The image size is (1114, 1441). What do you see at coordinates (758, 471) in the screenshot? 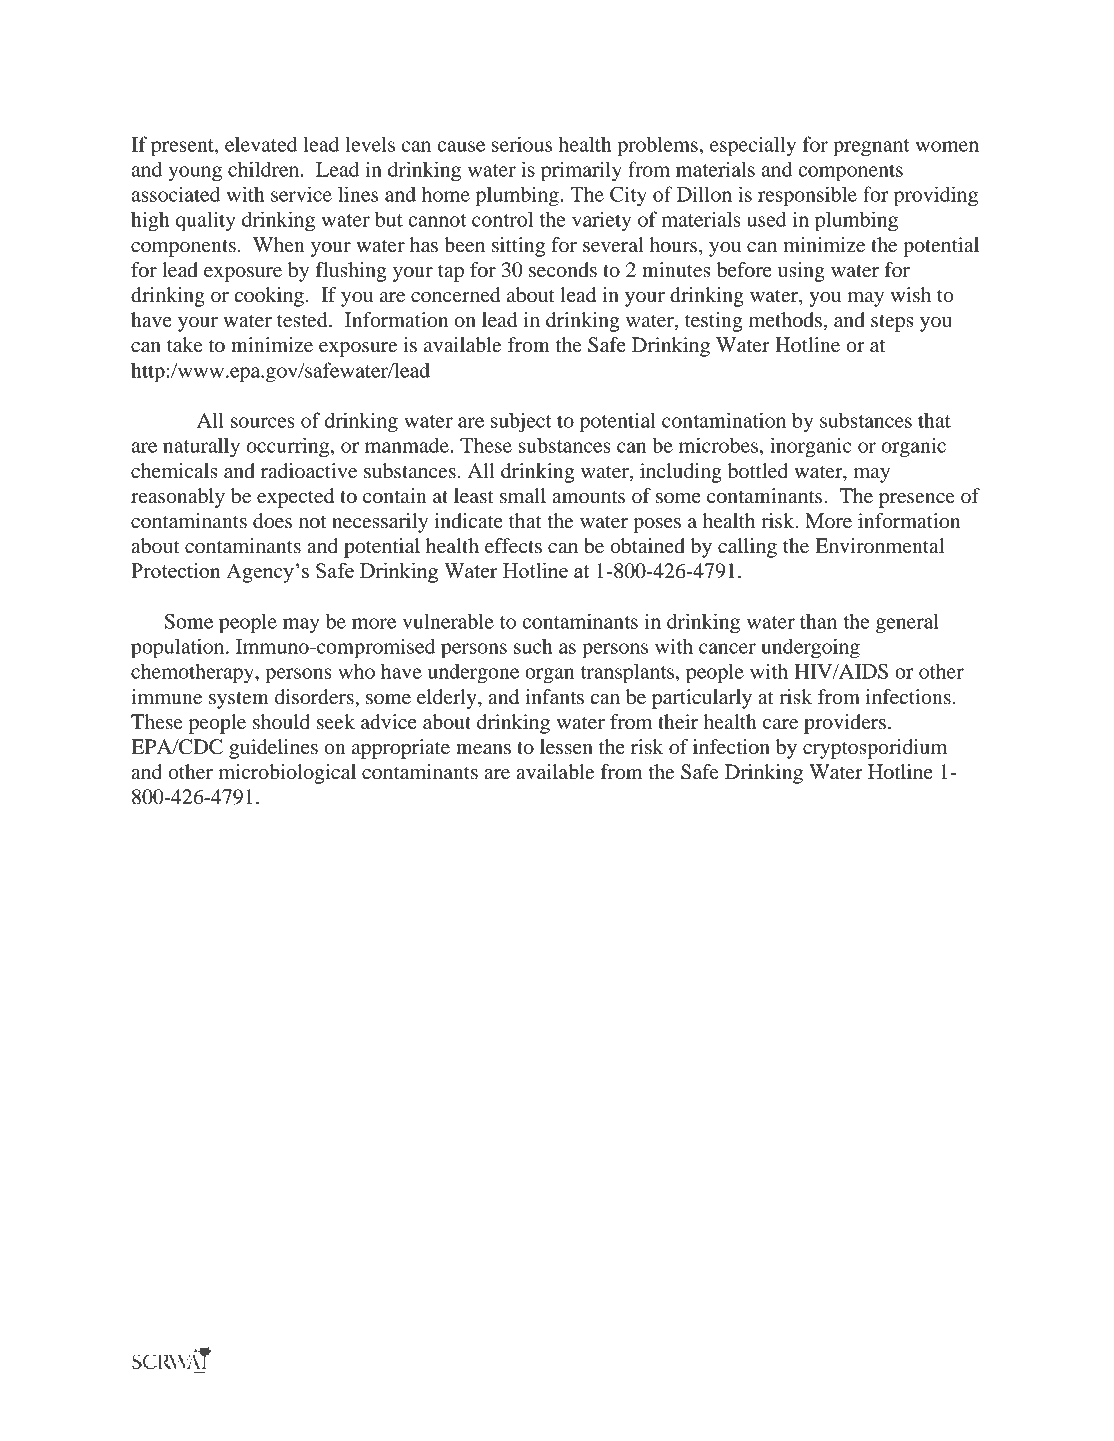
I see `bottled` at bounding box center [758, 471].
